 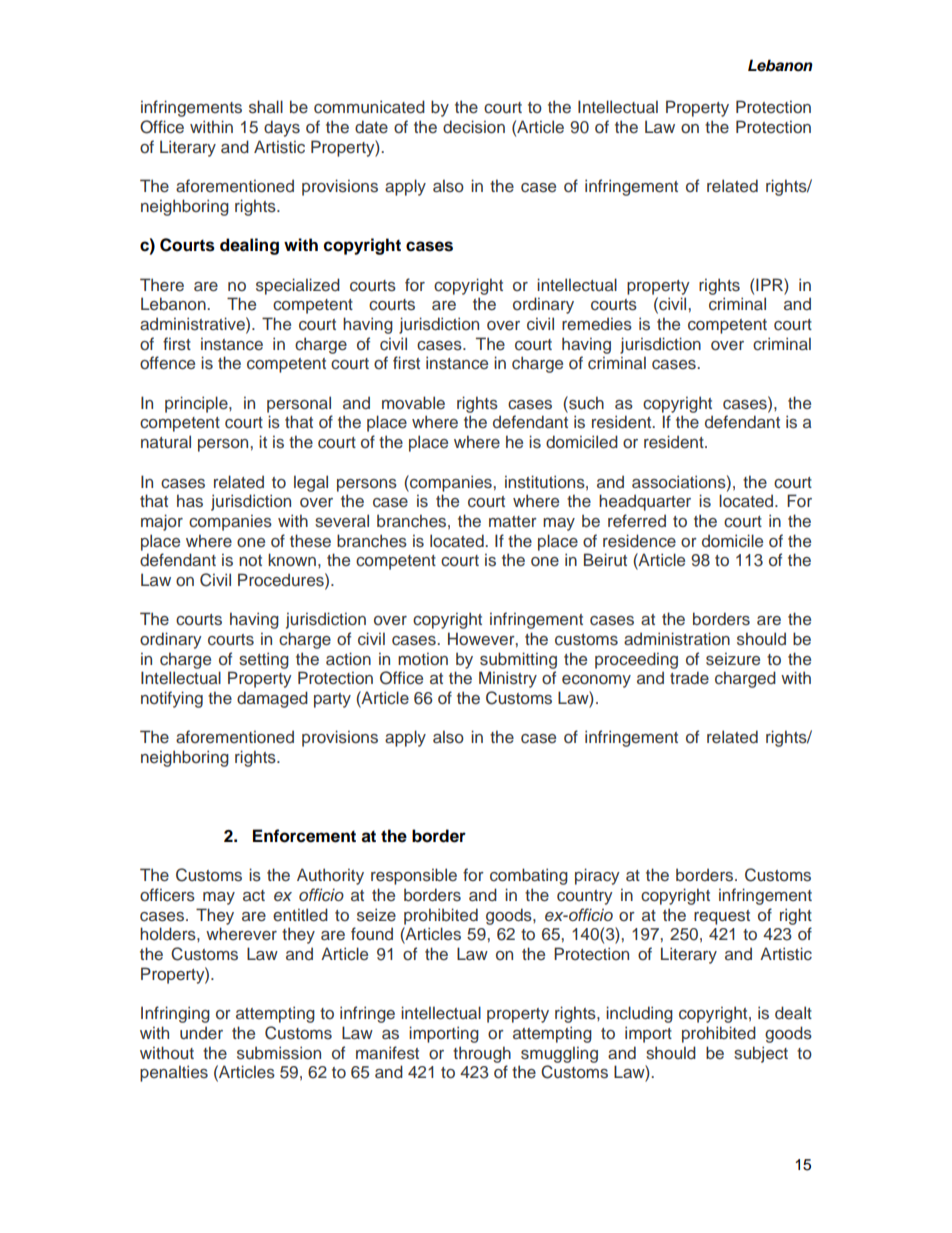 I want to click on remedies, so click(x=597, y=324).
